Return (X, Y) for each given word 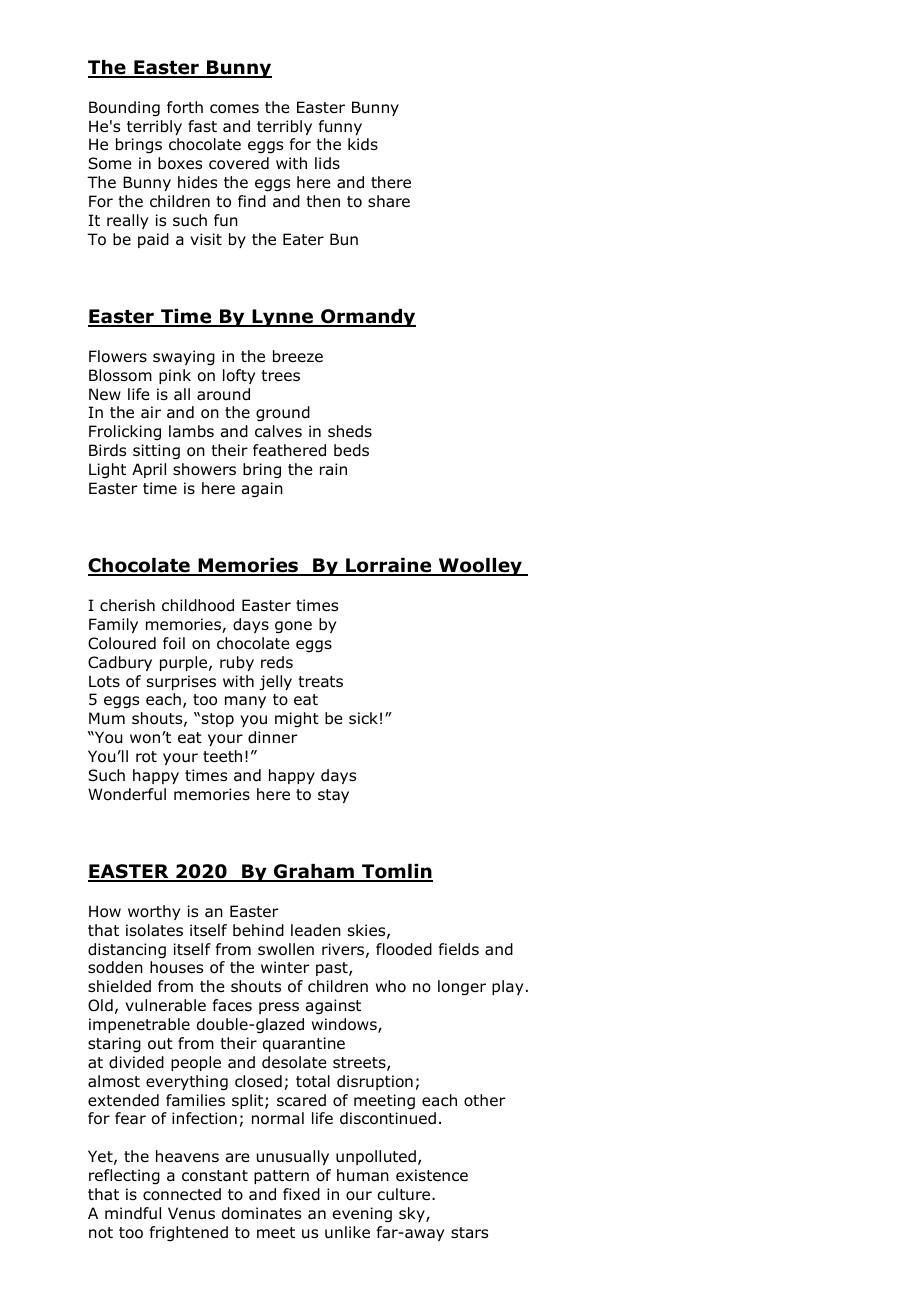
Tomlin (396, 872)
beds (351, 450)
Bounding (124, 109)
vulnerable (165, 1005)
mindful (133, 1213)
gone (293, 627)
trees (280, 375)
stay (333, 796)
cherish (127, 605)
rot (146, 757)
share (389, 201)
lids (327, 163)
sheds (350, 431)
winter (285, 967)
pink (175, 376)
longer (462, 988)
